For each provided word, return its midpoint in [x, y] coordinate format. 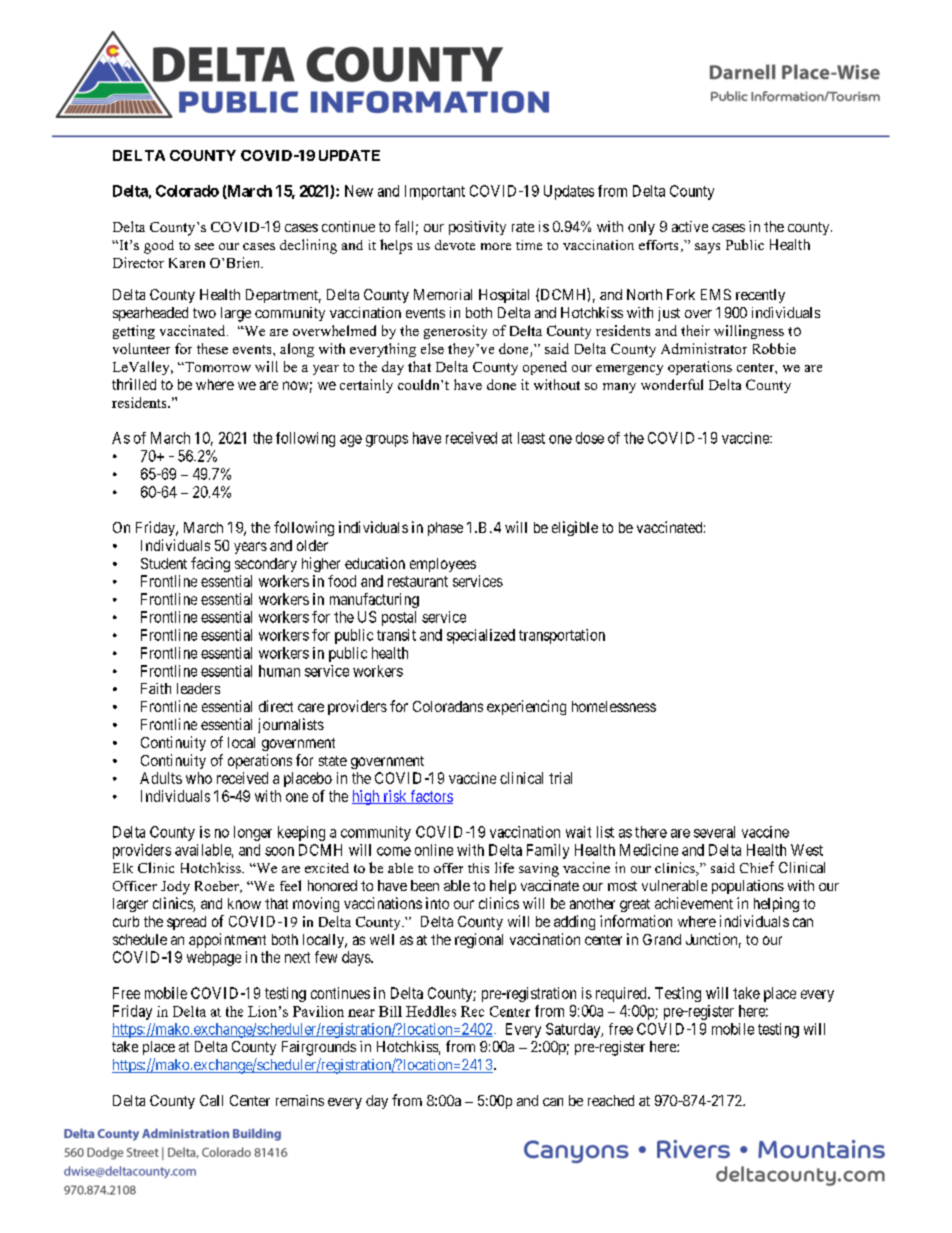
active [690, 226]
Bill [390, 1011]
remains [300, 1100]
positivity [477, 228]
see [204, 246]
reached [611, 1100]
